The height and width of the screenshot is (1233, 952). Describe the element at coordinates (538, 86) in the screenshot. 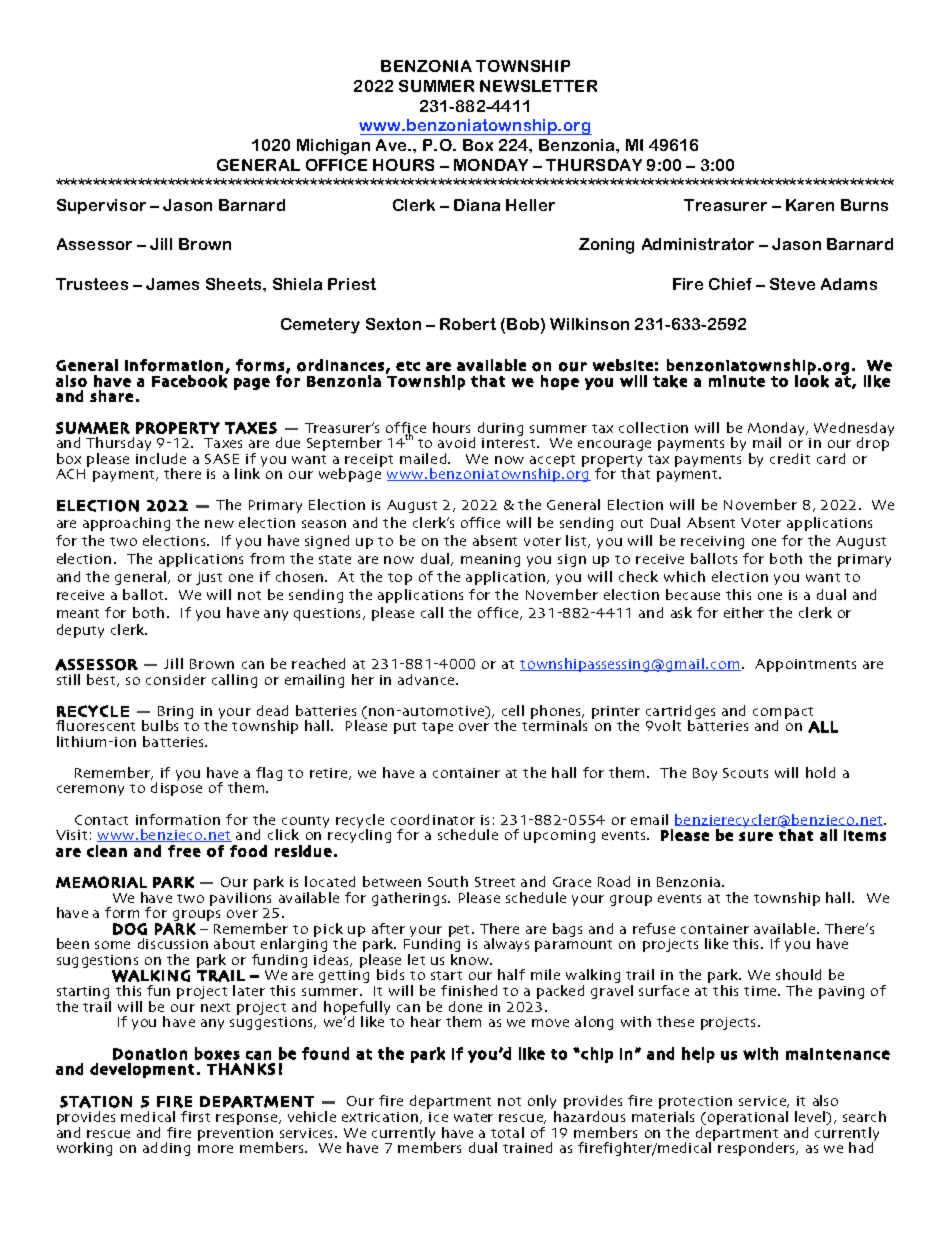

I see `NEWSLETTER` at that location.
